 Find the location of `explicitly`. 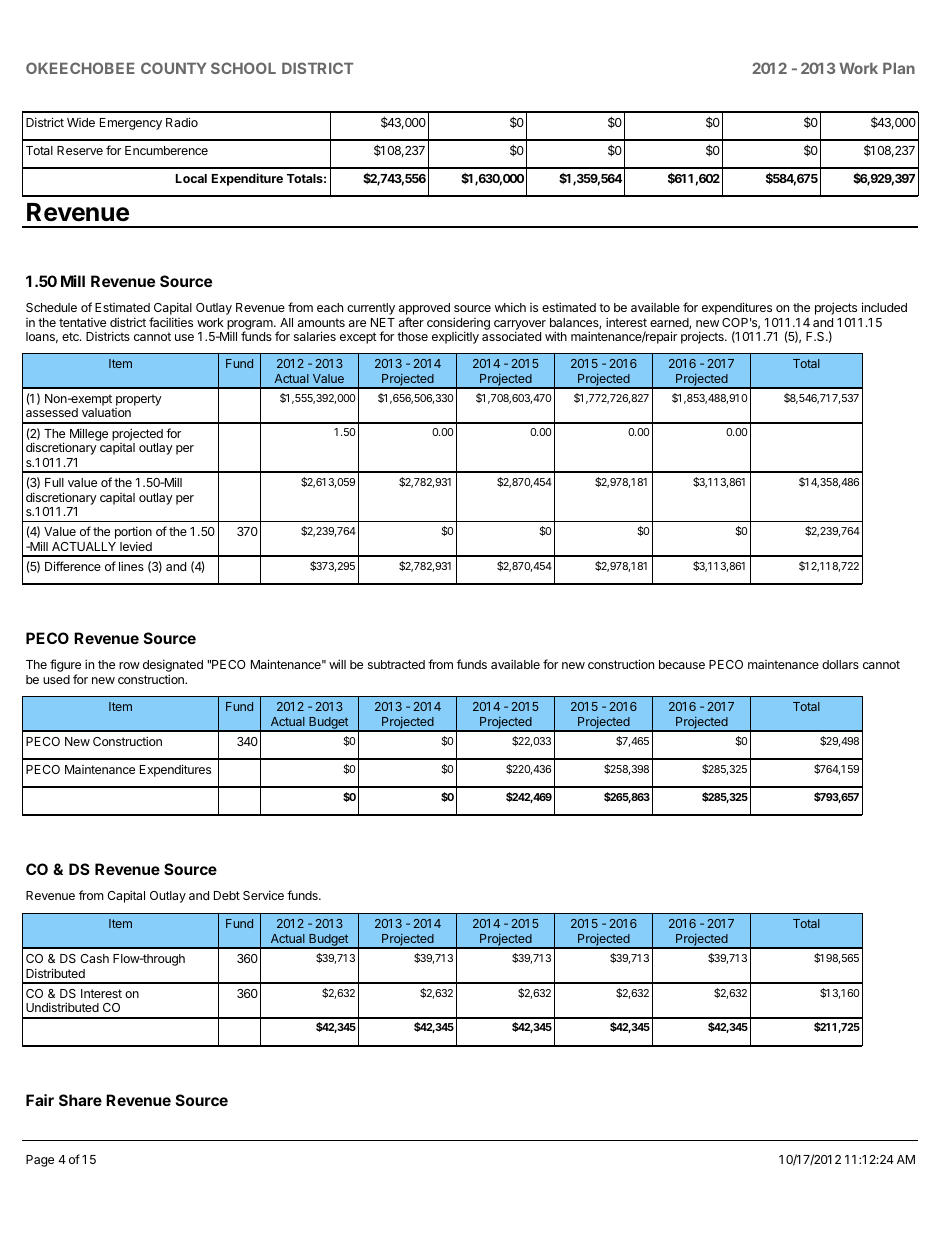

explicitly is located at coordinates (455, 337).
